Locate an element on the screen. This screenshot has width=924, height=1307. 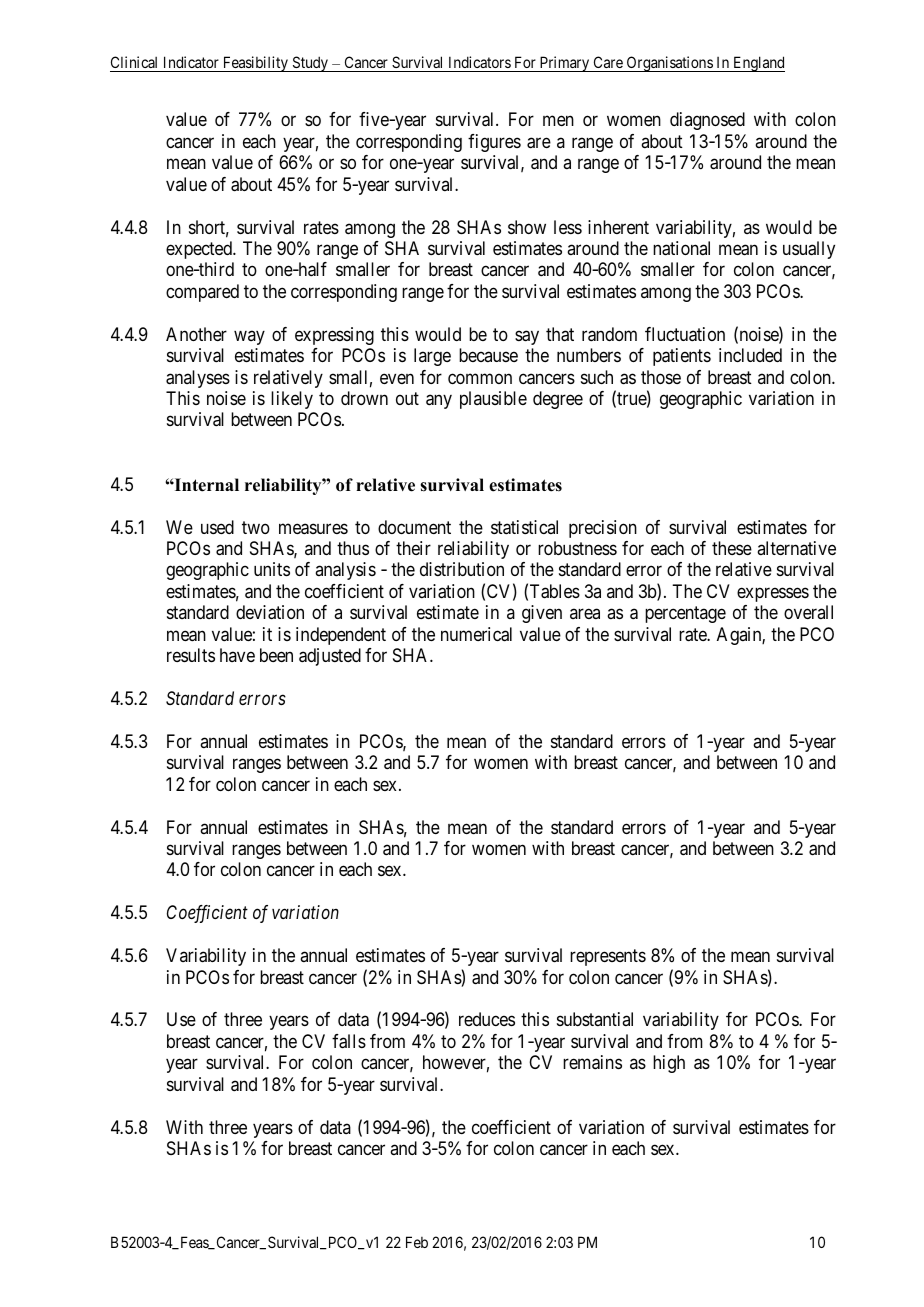
Feb is located at coordinates (417, 1242).
